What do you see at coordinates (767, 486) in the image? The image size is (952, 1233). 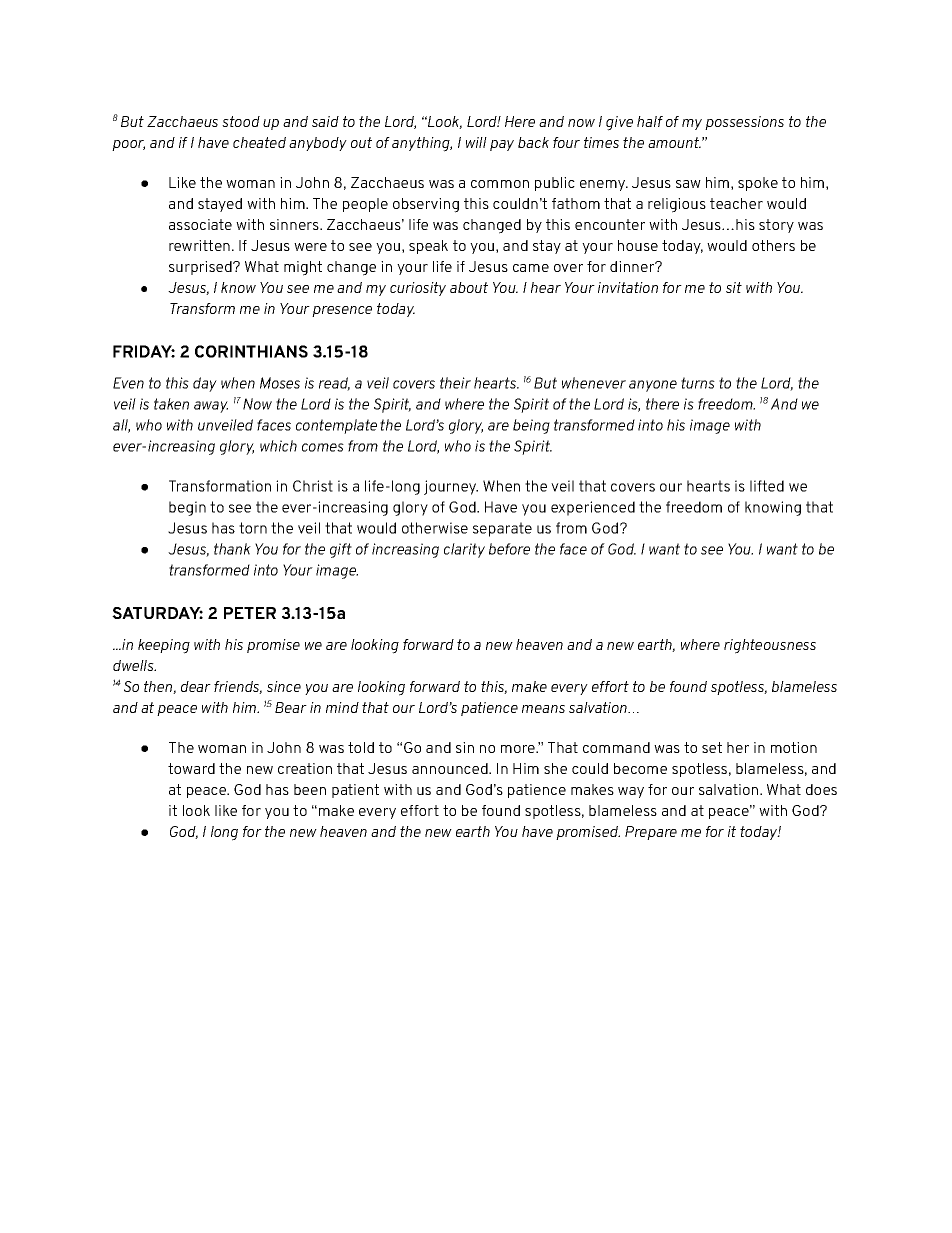 I see `lifted` at bounding box center [767, 486].
